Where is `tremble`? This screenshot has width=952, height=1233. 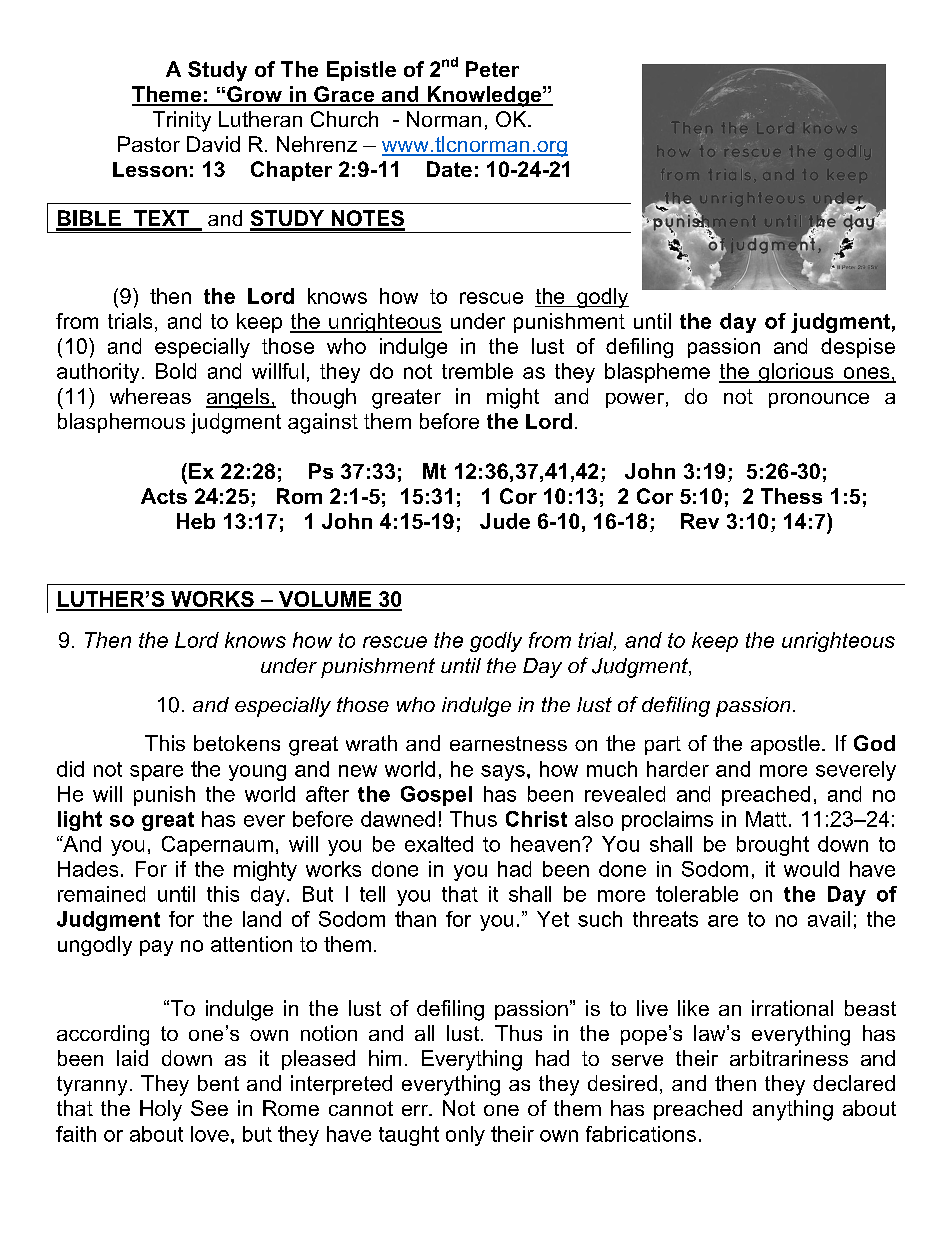
tremble is located at coordinates (477, 371).
